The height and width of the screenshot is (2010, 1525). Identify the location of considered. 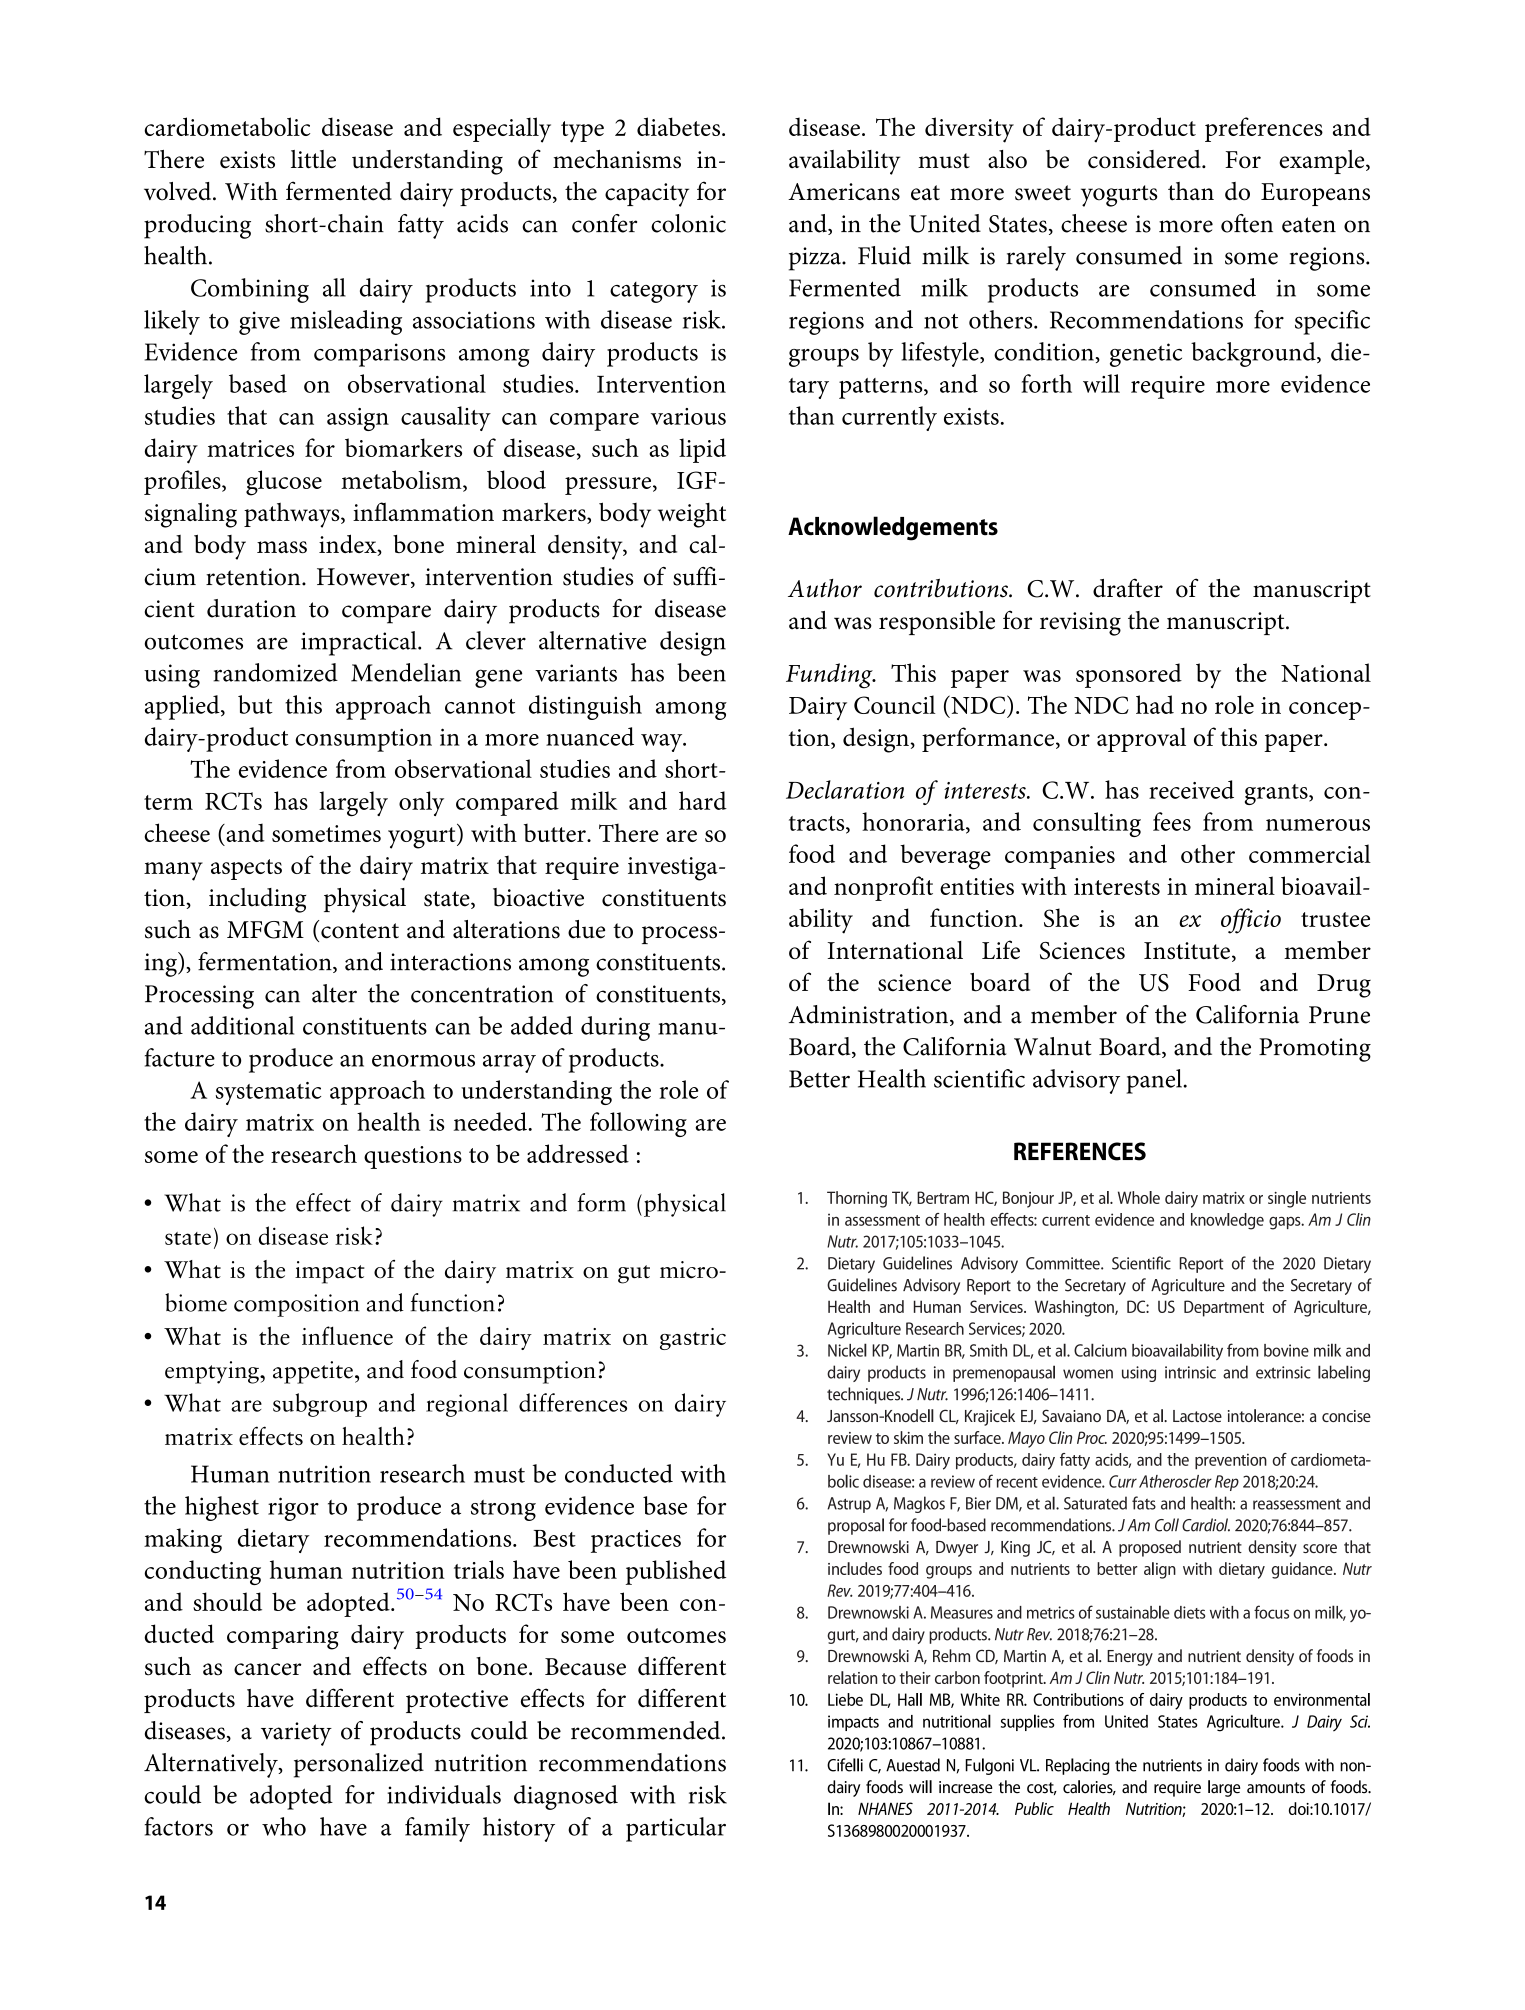
(1145, 159).
